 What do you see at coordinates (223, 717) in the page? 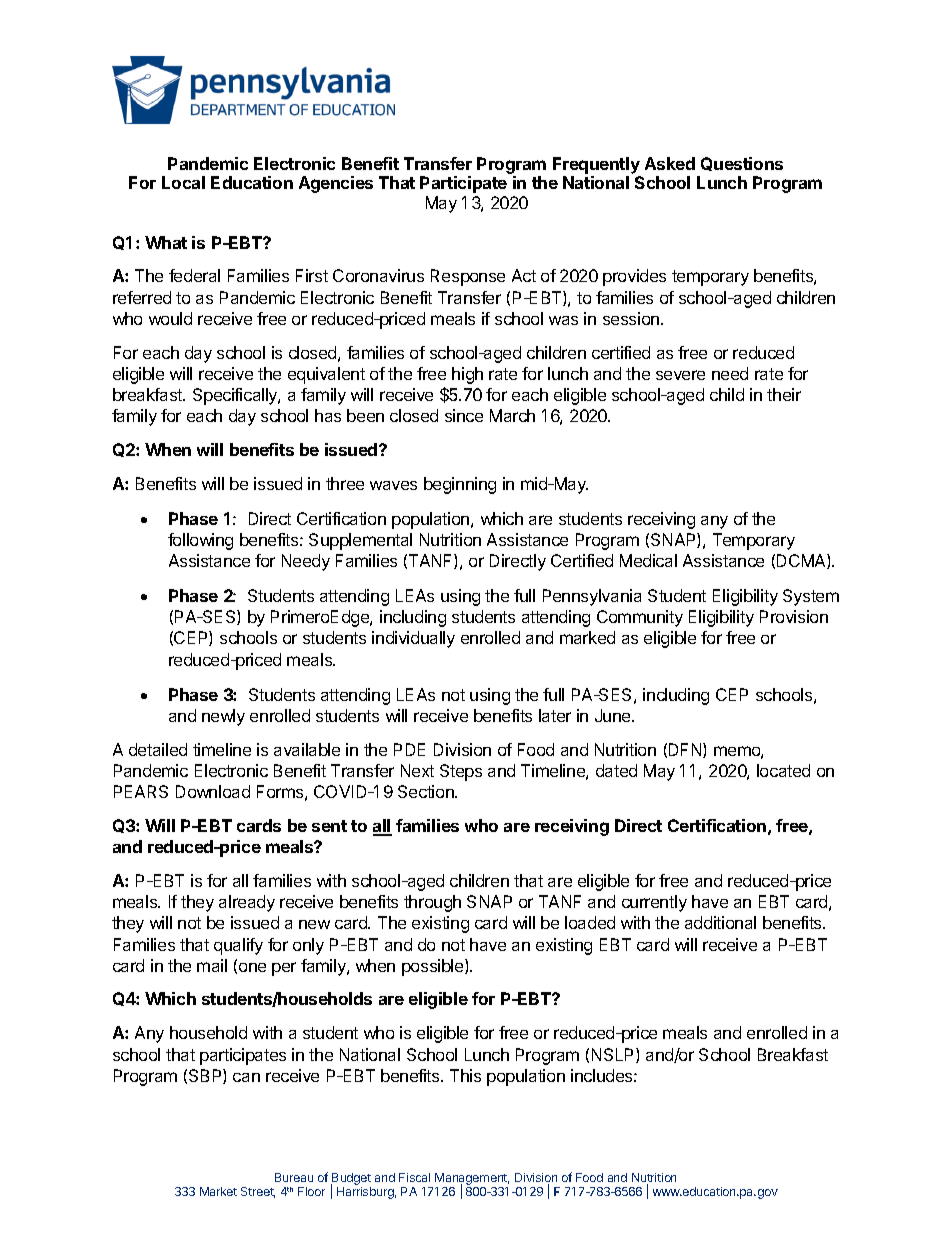
I see `newly` at bounding box center [223, 717].
